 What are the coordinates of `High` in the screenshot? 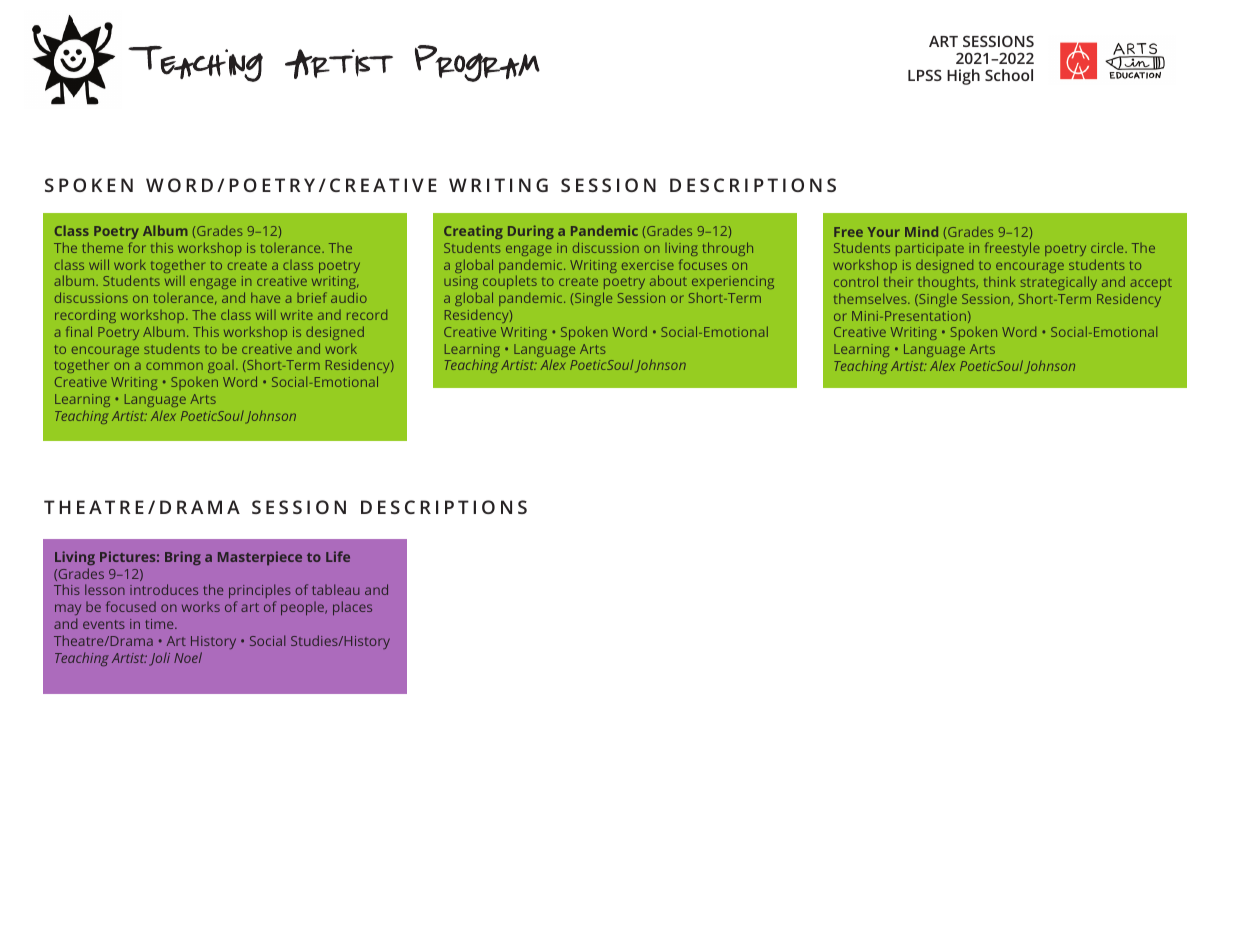 It's located at (963, 77).
